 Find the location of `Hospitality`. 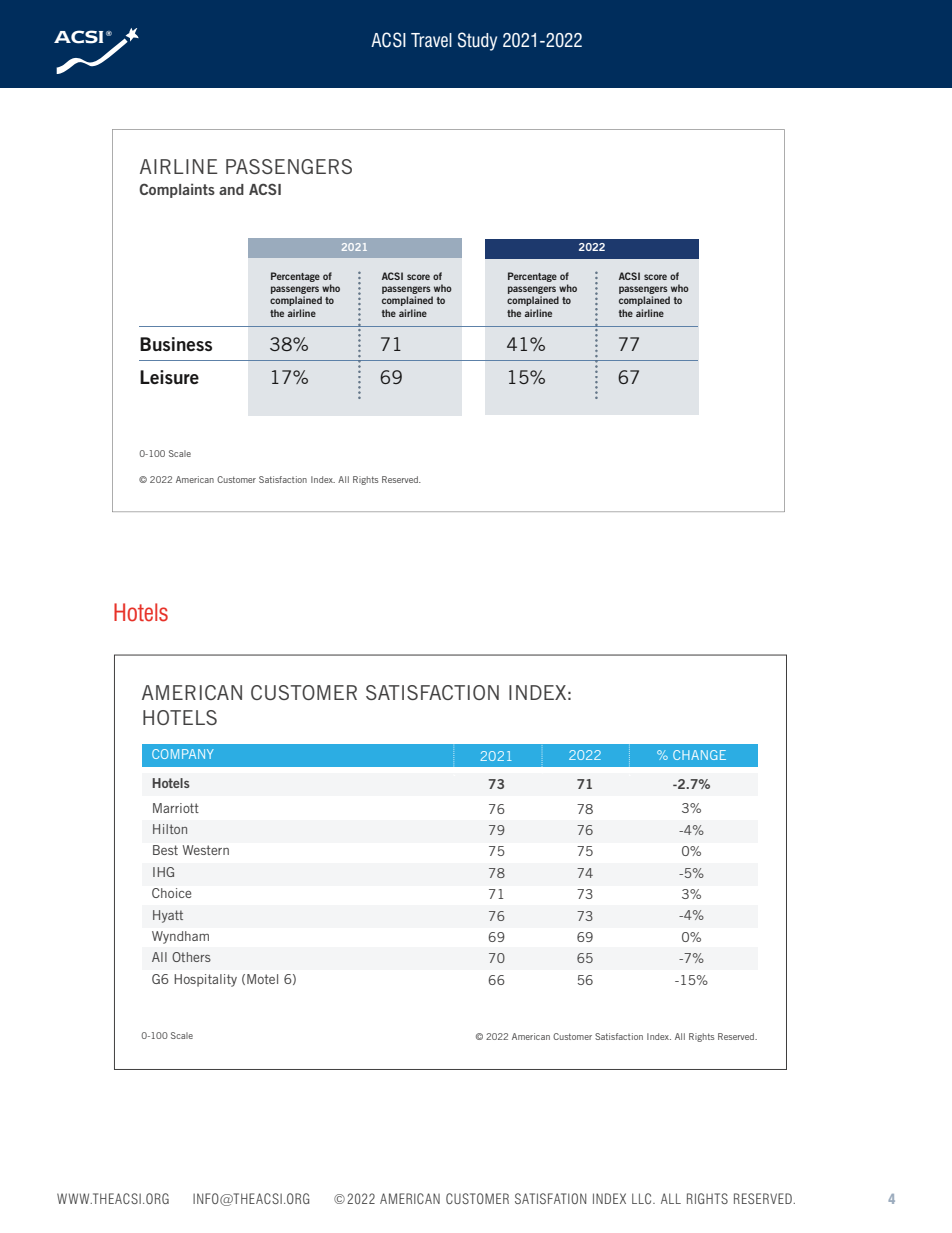

Hospitality is located at coordinates (205, 980).
